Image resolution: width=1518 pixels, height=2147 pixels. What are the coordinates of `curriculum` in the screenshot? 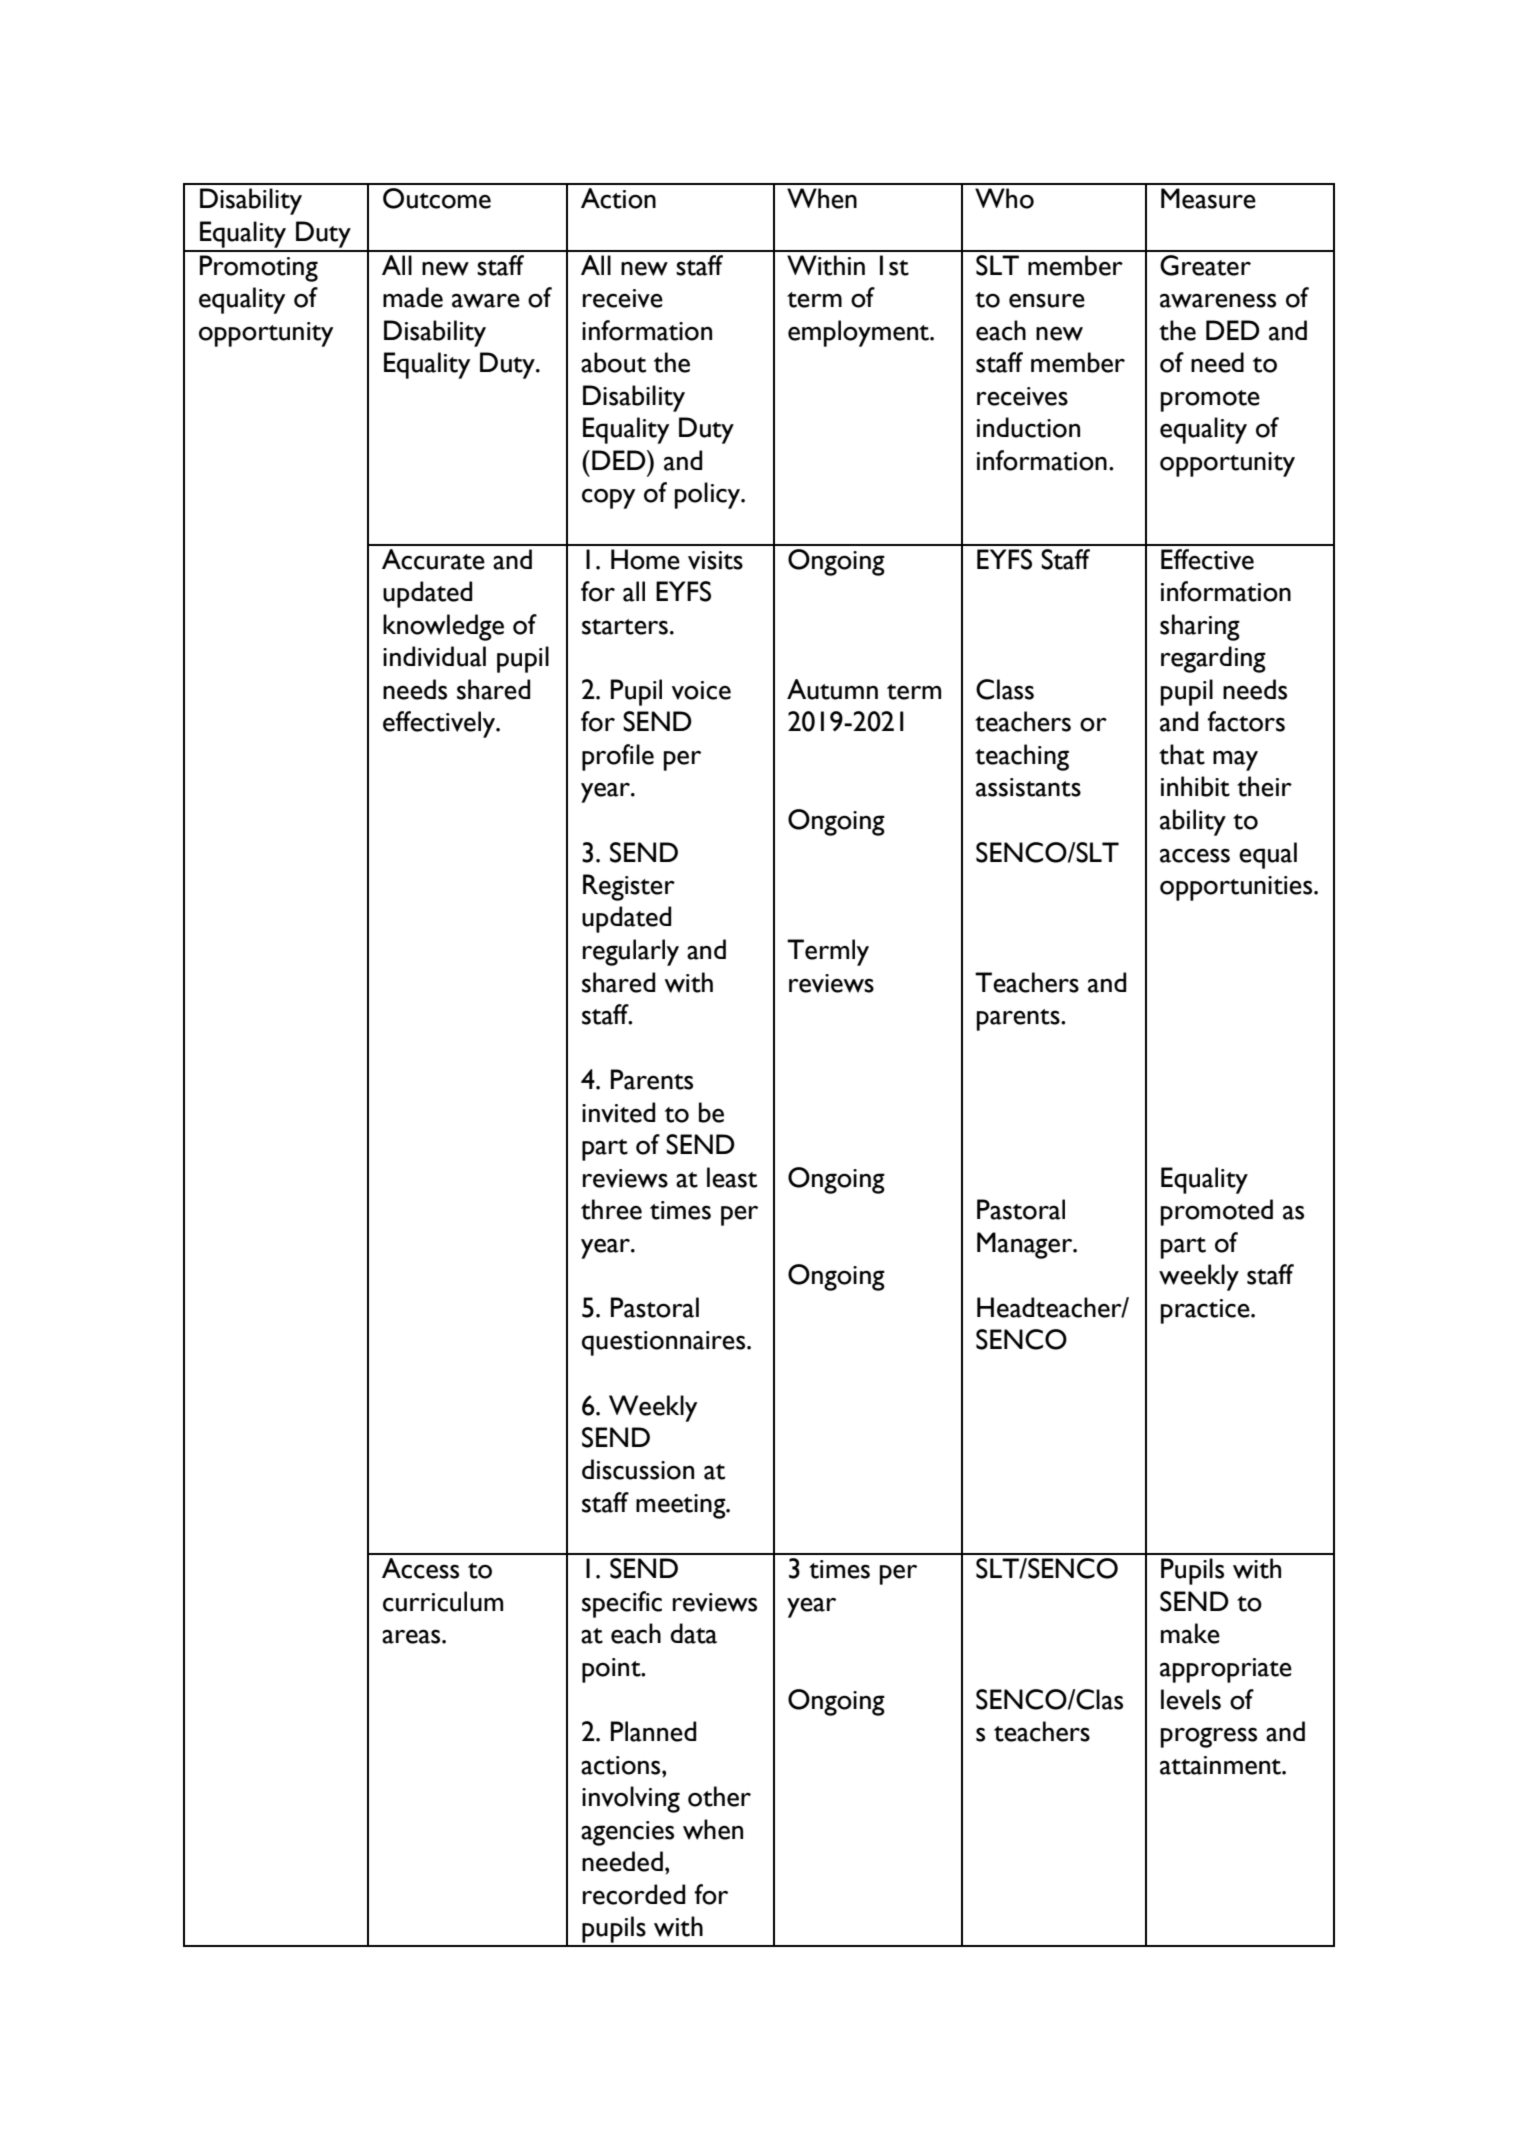 It's located at (443, 1601).
